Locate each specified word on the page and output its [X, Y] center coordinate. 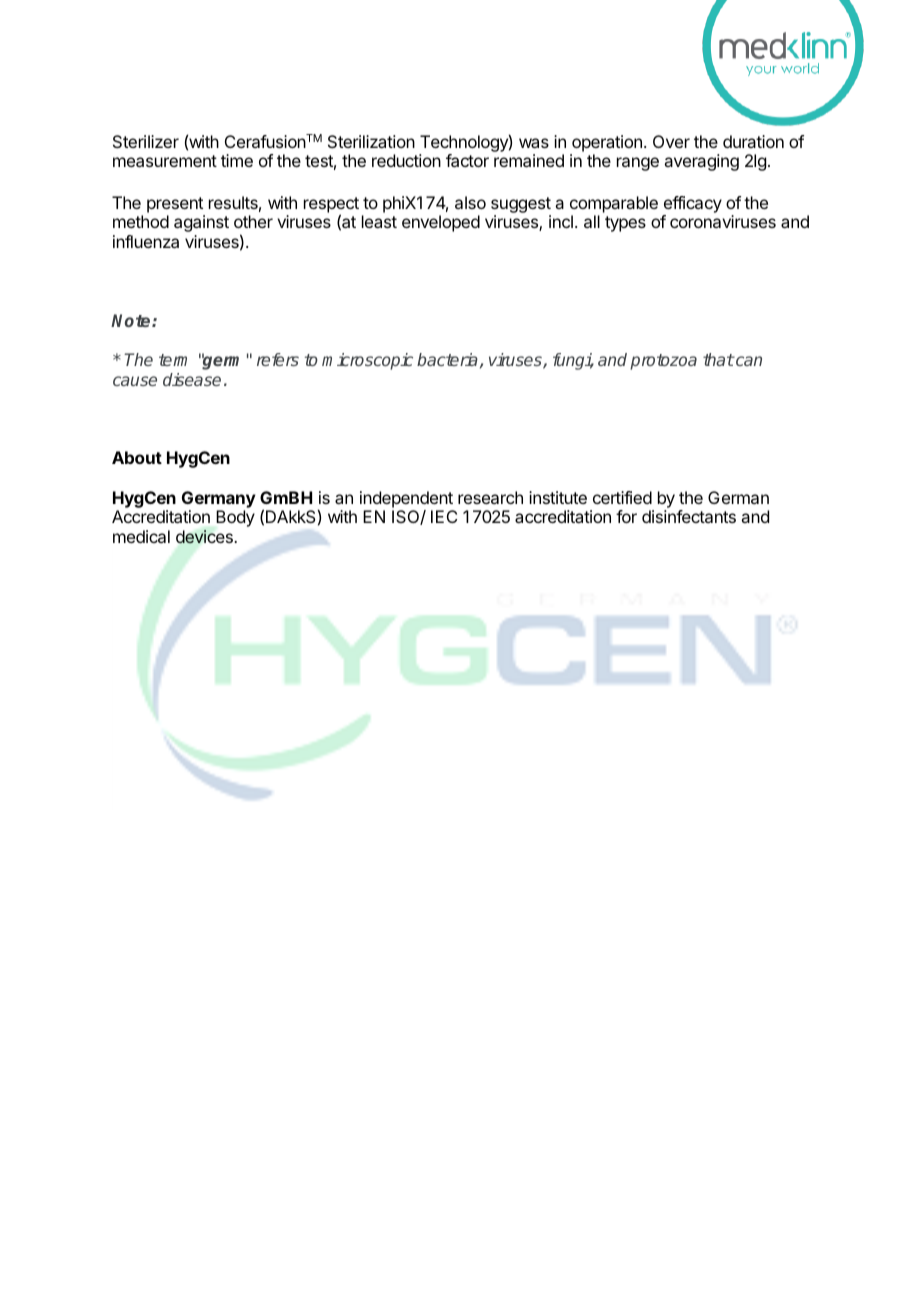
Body [235, 518]
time [237, 160]
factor [467, 160]
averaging [701, 162]
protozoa [663, 362]
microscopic [367, 361]
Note [132, 320]
